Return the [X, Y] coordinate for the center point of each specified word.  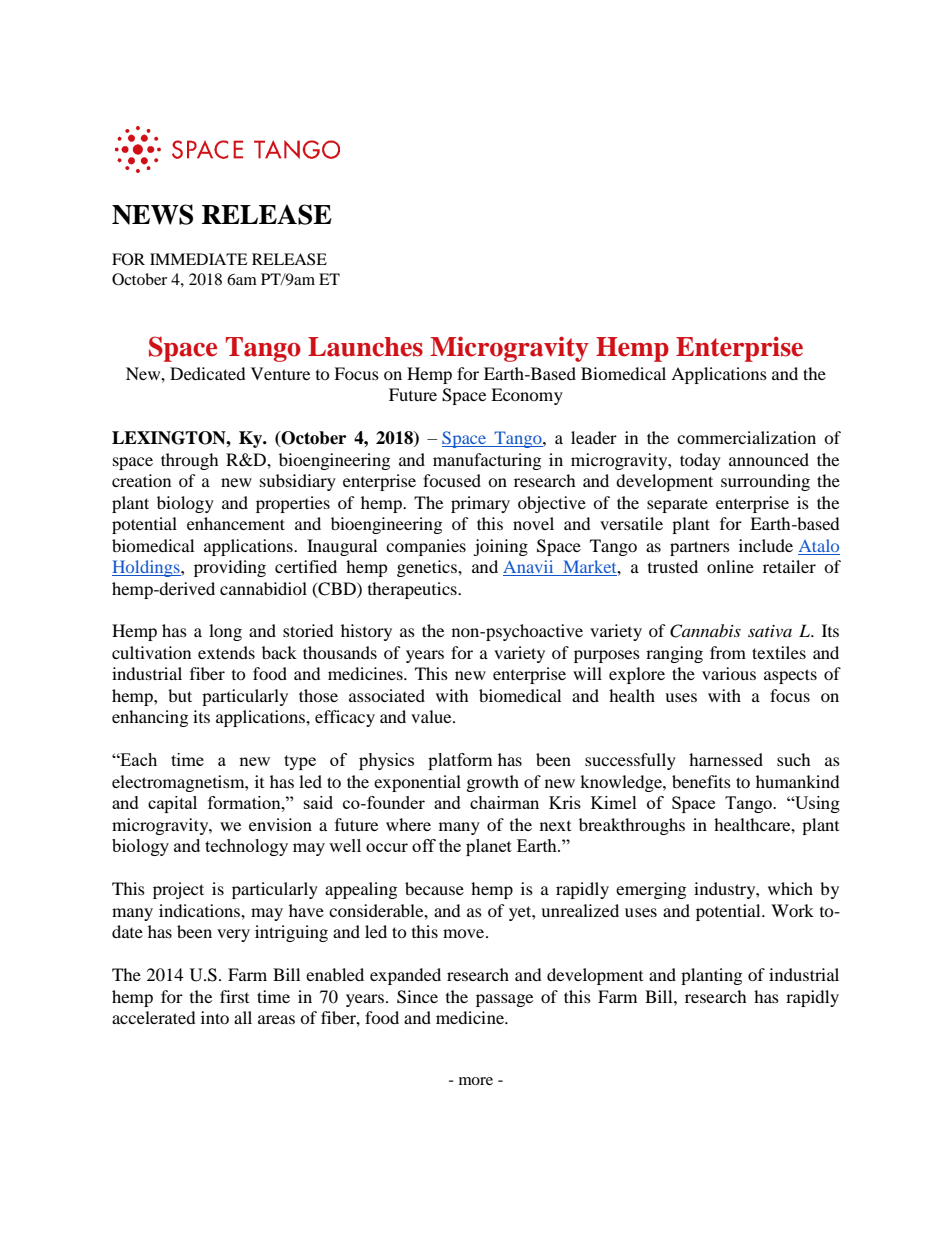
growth [493, 783]
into [215, 1017]
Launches [365, 347]
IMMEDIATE [199, 259]
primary [480, 504]
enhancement [236, 523]
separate [677, 505]
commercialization [746, 437]
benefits [701, 781]
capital [172, 804]
